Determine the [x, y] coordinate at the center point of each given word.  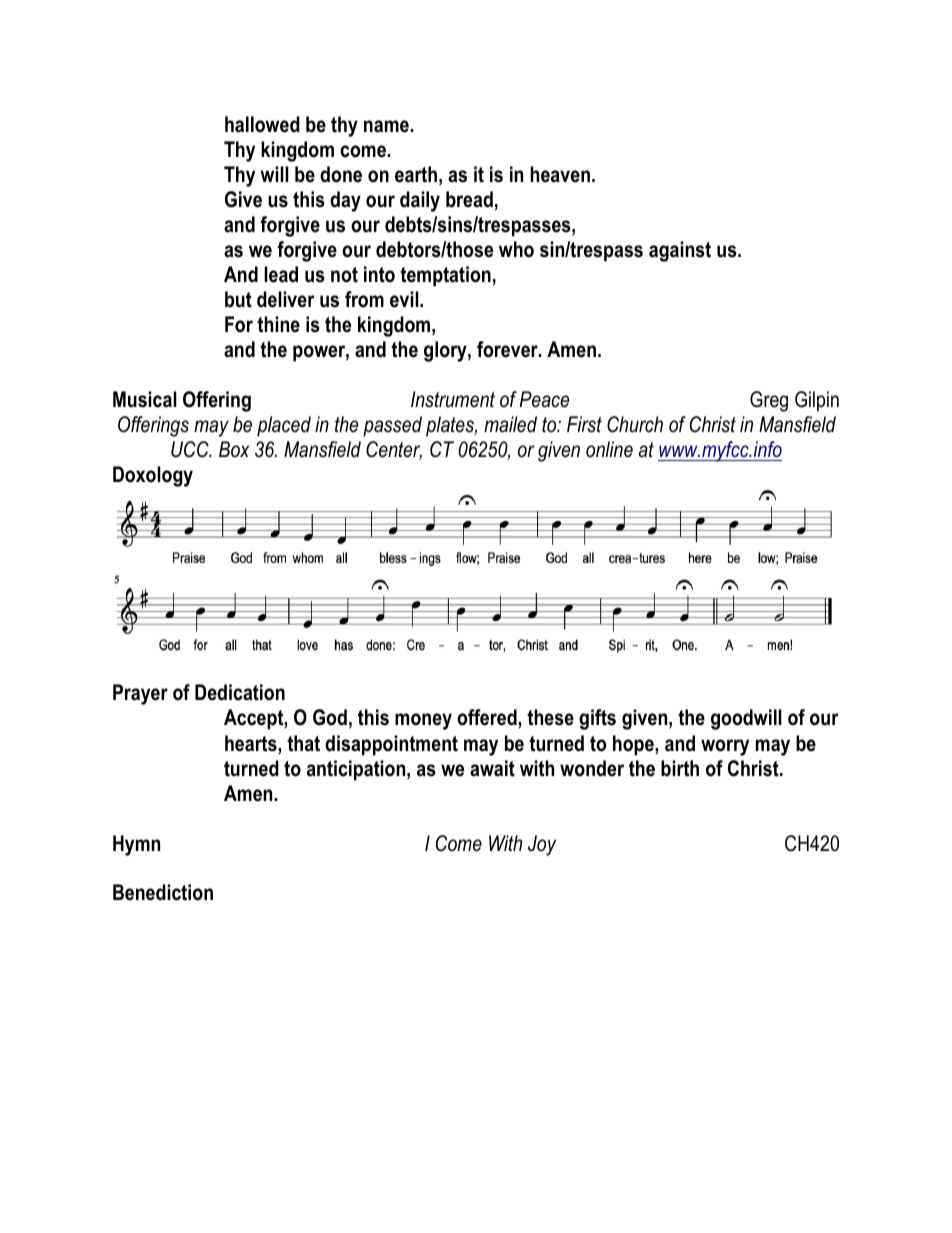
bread [469, 199]
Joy [542, 845]
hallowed [262, 124]
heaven [560, 174]
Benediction [163, 892]
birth [680, 768]
